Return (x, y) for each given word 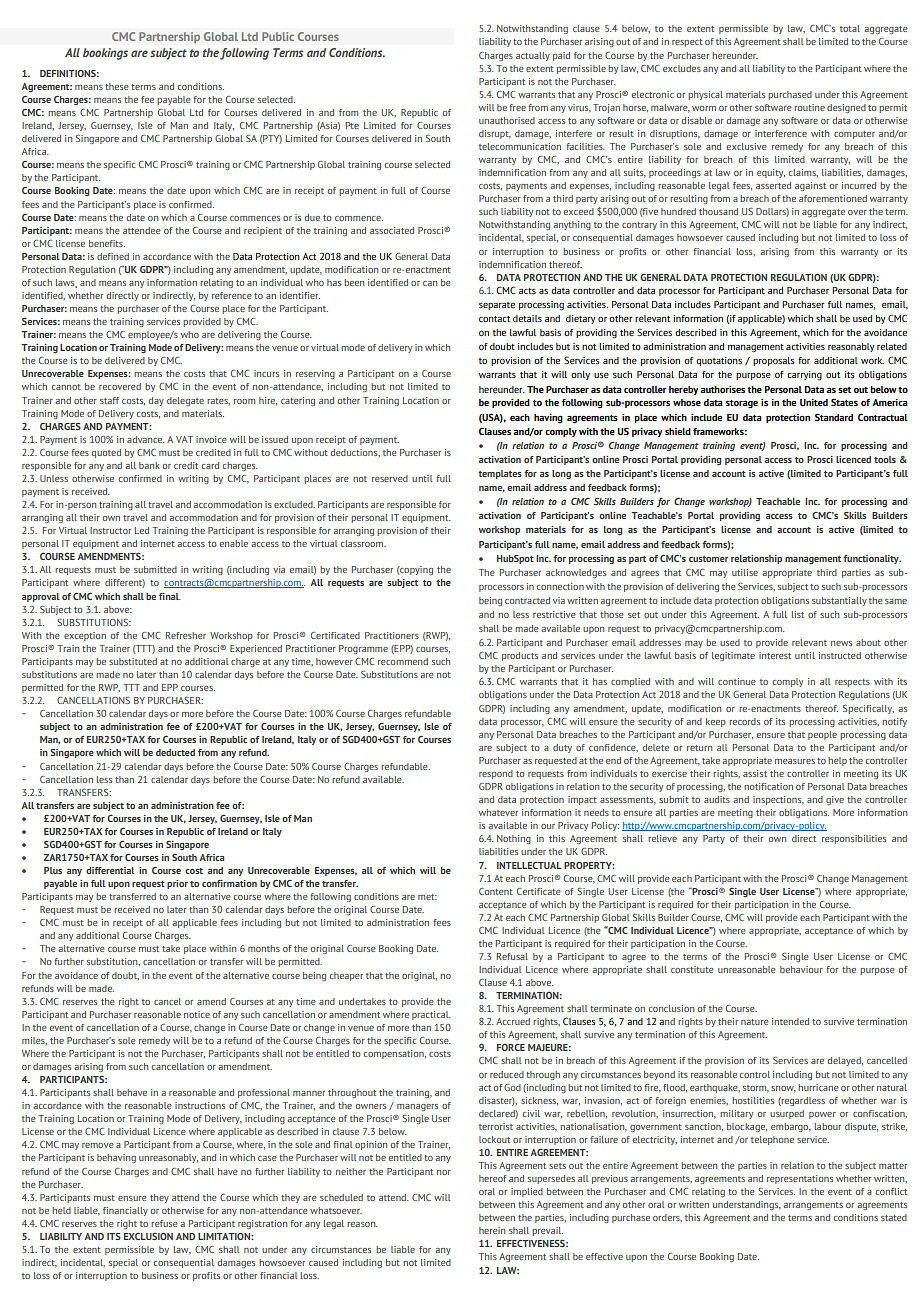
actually (533, 56)
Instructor (110, 530)
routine (809, 107)
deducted (175, 752)
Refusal (512, 956)
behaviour (801, 969)
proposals (774, 361)
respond (496, 774)
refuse (164, 1223)
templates (500, 474)
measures (795, 761)
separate (497, 306)
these (117, 86)
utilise (745, 572)
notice (197, 1014)
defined (113, 256)
